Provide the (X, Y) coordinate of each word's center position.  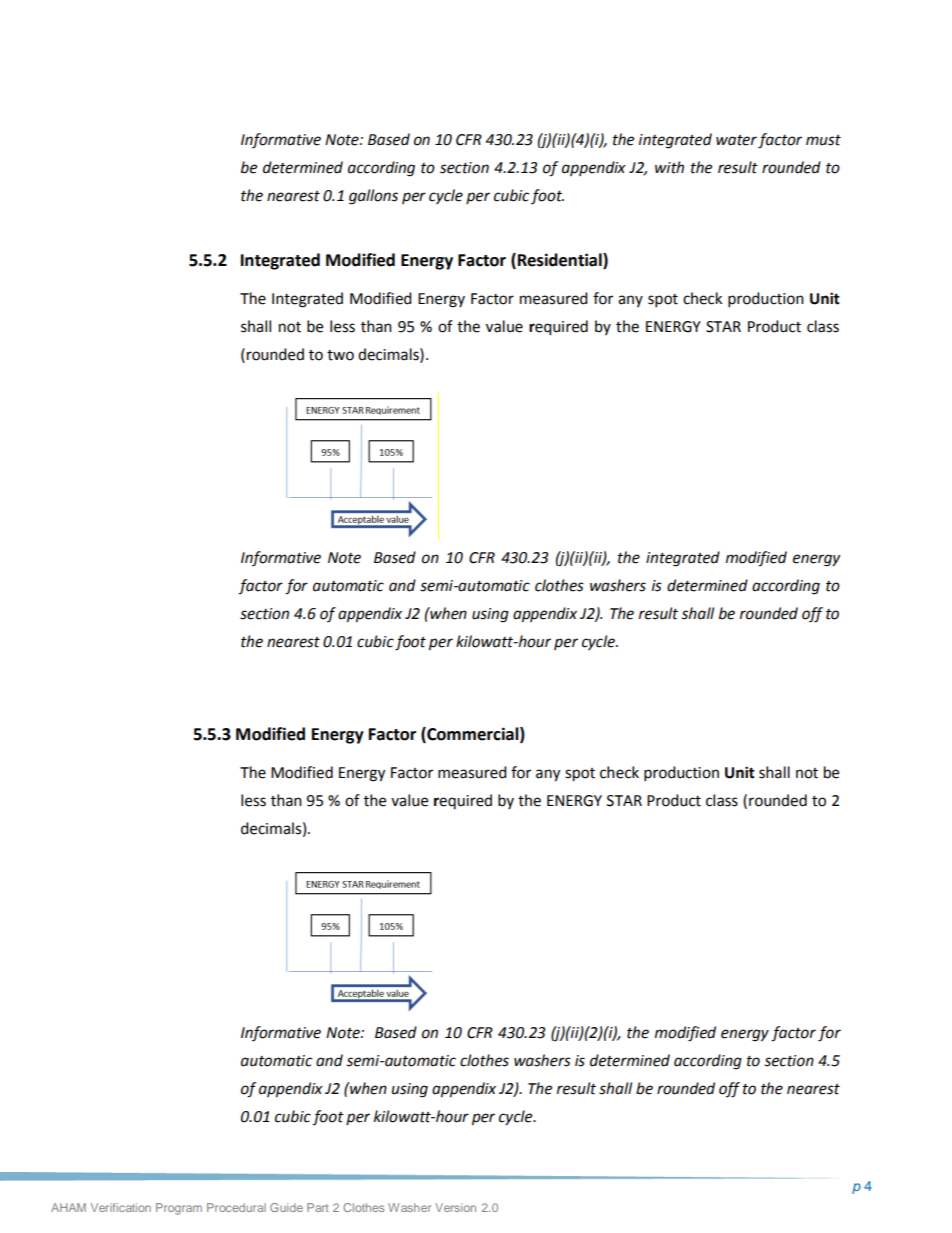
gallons (373, 197)
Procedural (236, 1207)
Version (455, 1207)
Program (179, 1209)
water (736, 140)
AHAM (68, 1207)
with (669, 167)
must (823, 140)
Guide (286, 1207)
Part (318, 1207)
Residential (561, 261)
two (340, 355)
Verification (121, 1207)
